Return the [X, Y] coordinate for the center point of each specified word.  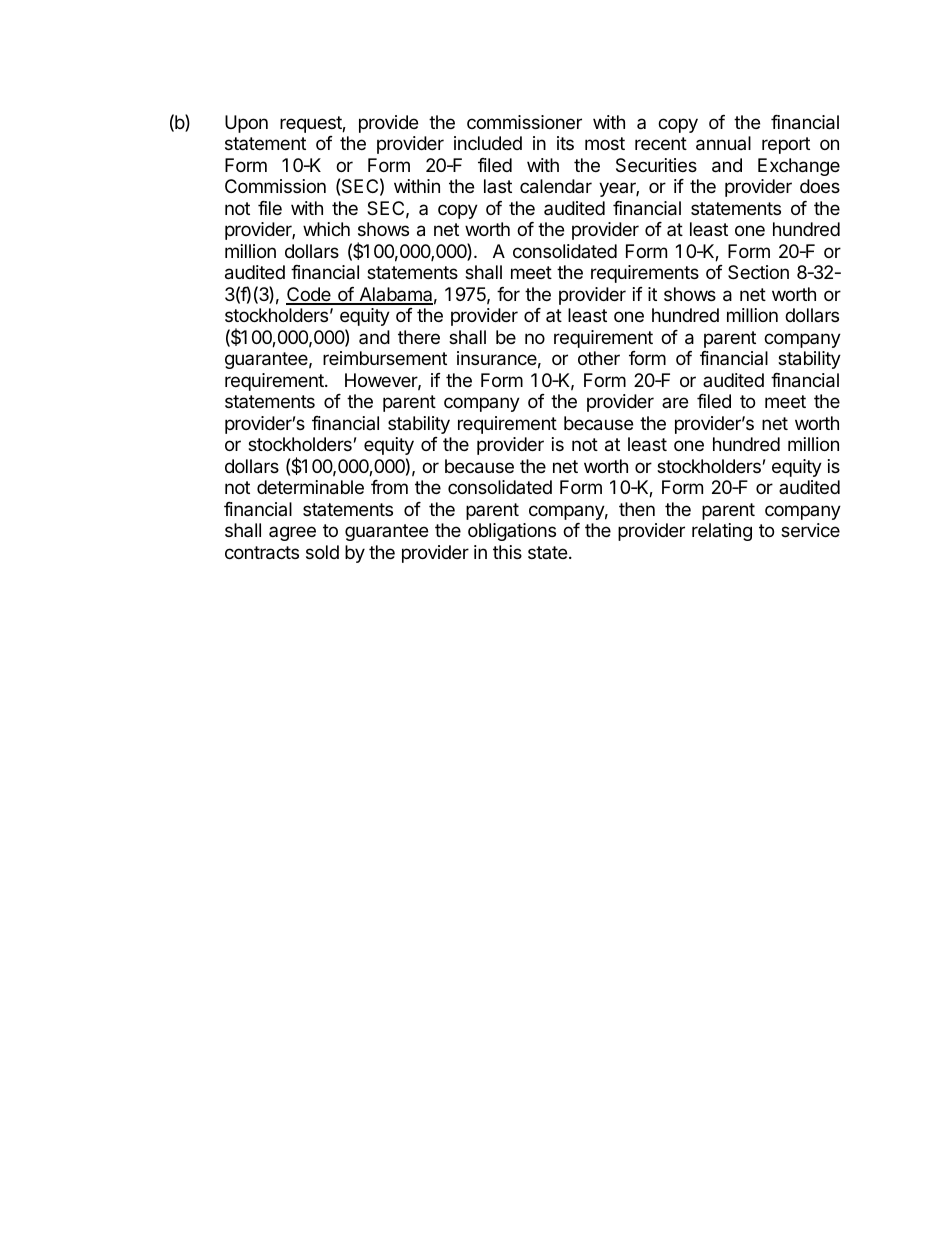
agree [292, 533]
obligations [512, 532]
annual [723, 143]
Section [758, 272]
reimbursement [385, 358]
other [599, 358]
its [565, 143]
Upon [246, 124]
